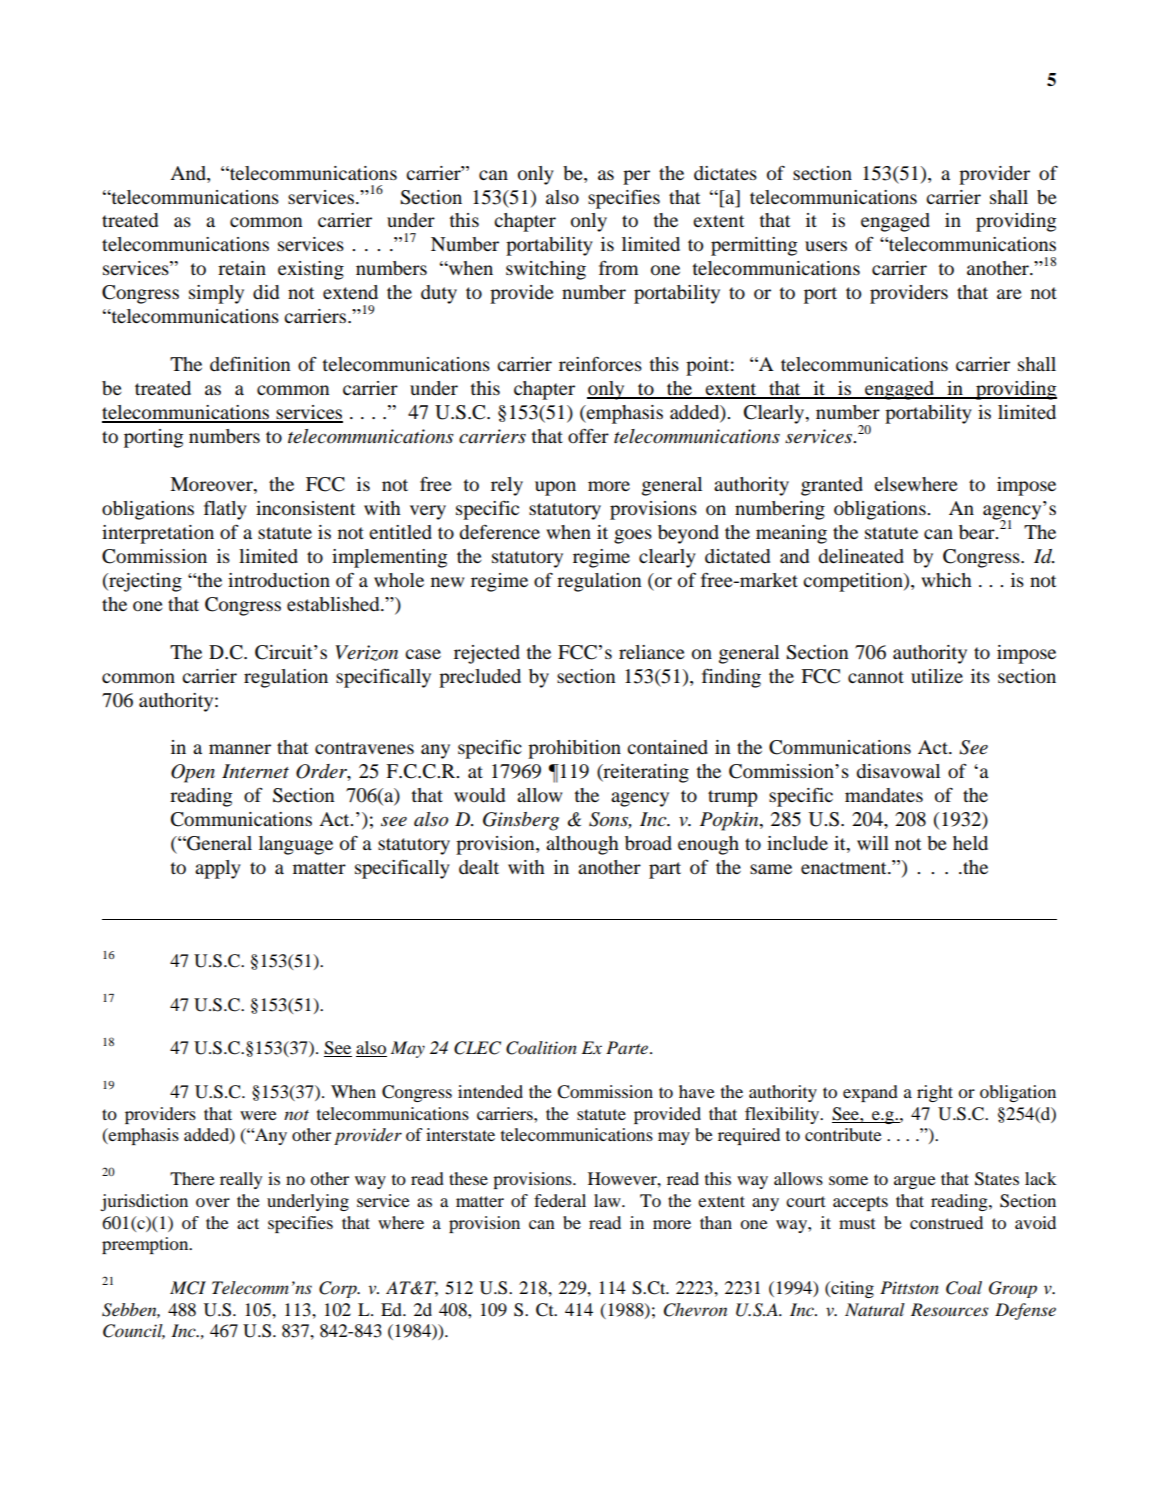 The height and width of the screenshot is (1500, 1159). I want to click on disavowal, so click(898, 771).
